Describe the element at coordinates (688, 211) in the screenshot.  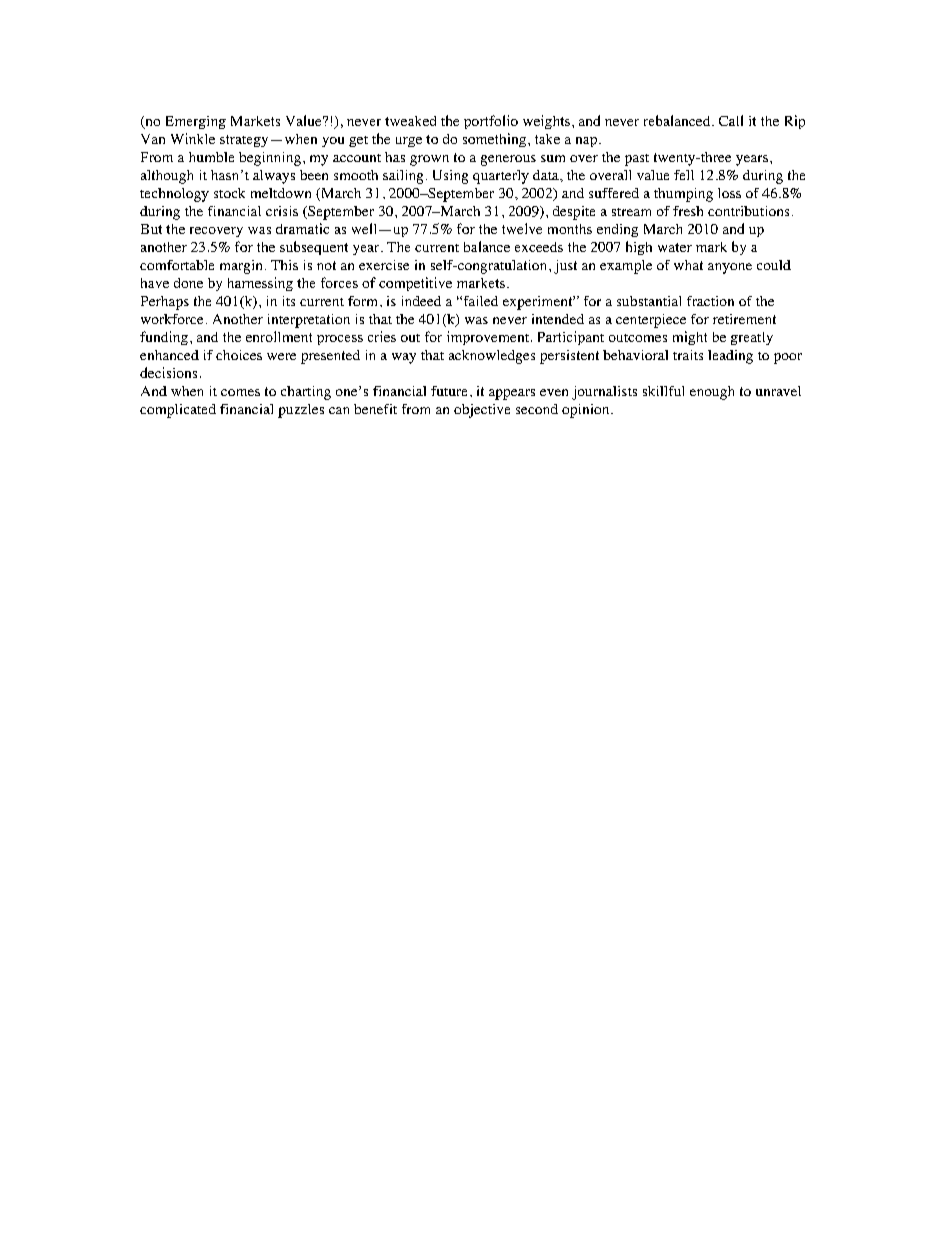
I see `fresh` at that location.
